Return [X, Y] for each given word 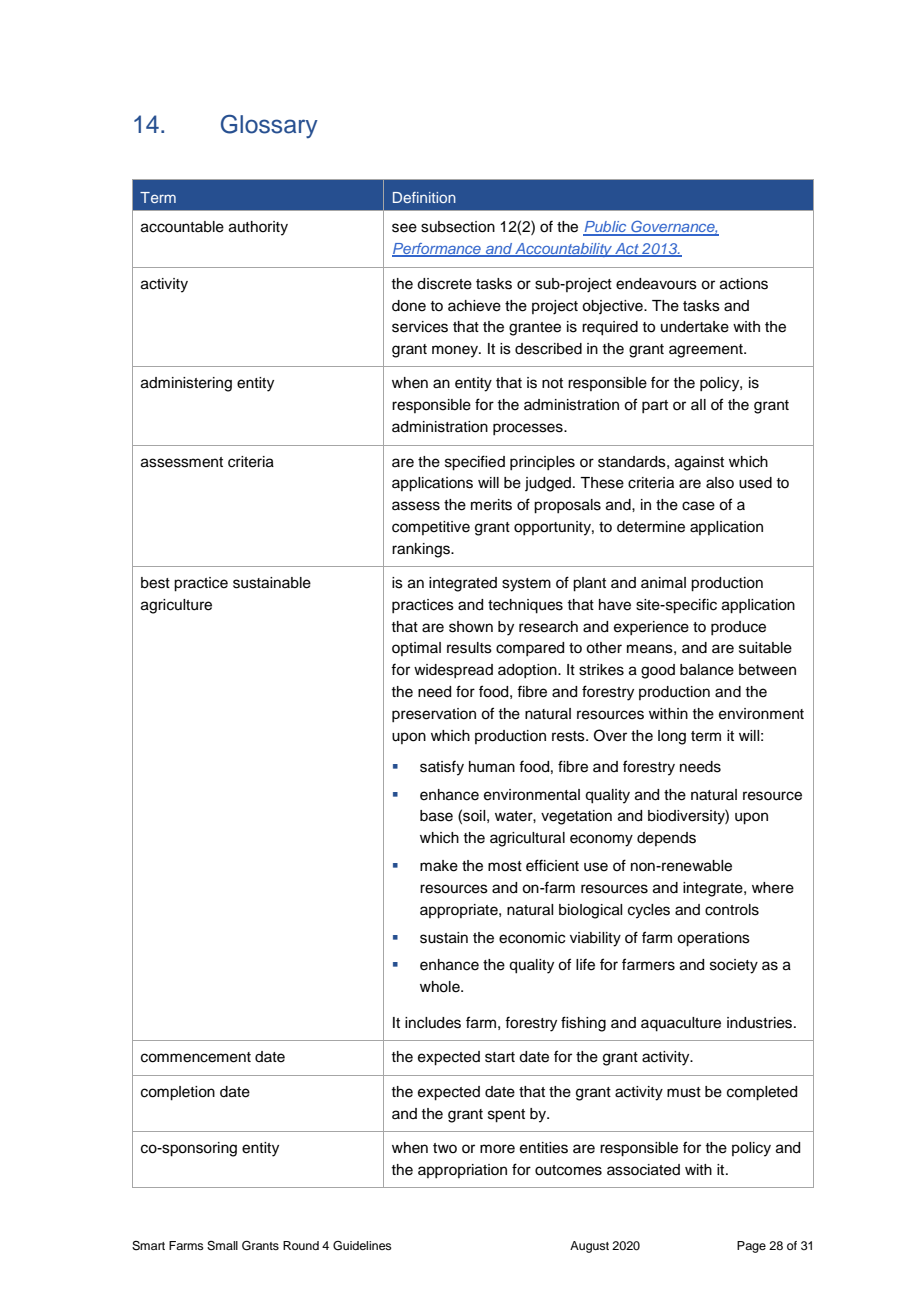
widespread [453, 671]
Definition [424, 197]
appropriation [462, 1171]
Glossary [269, 126]
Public [606, 228]
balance [707, 670]
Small [222, 1246]
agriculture [176, 606]
